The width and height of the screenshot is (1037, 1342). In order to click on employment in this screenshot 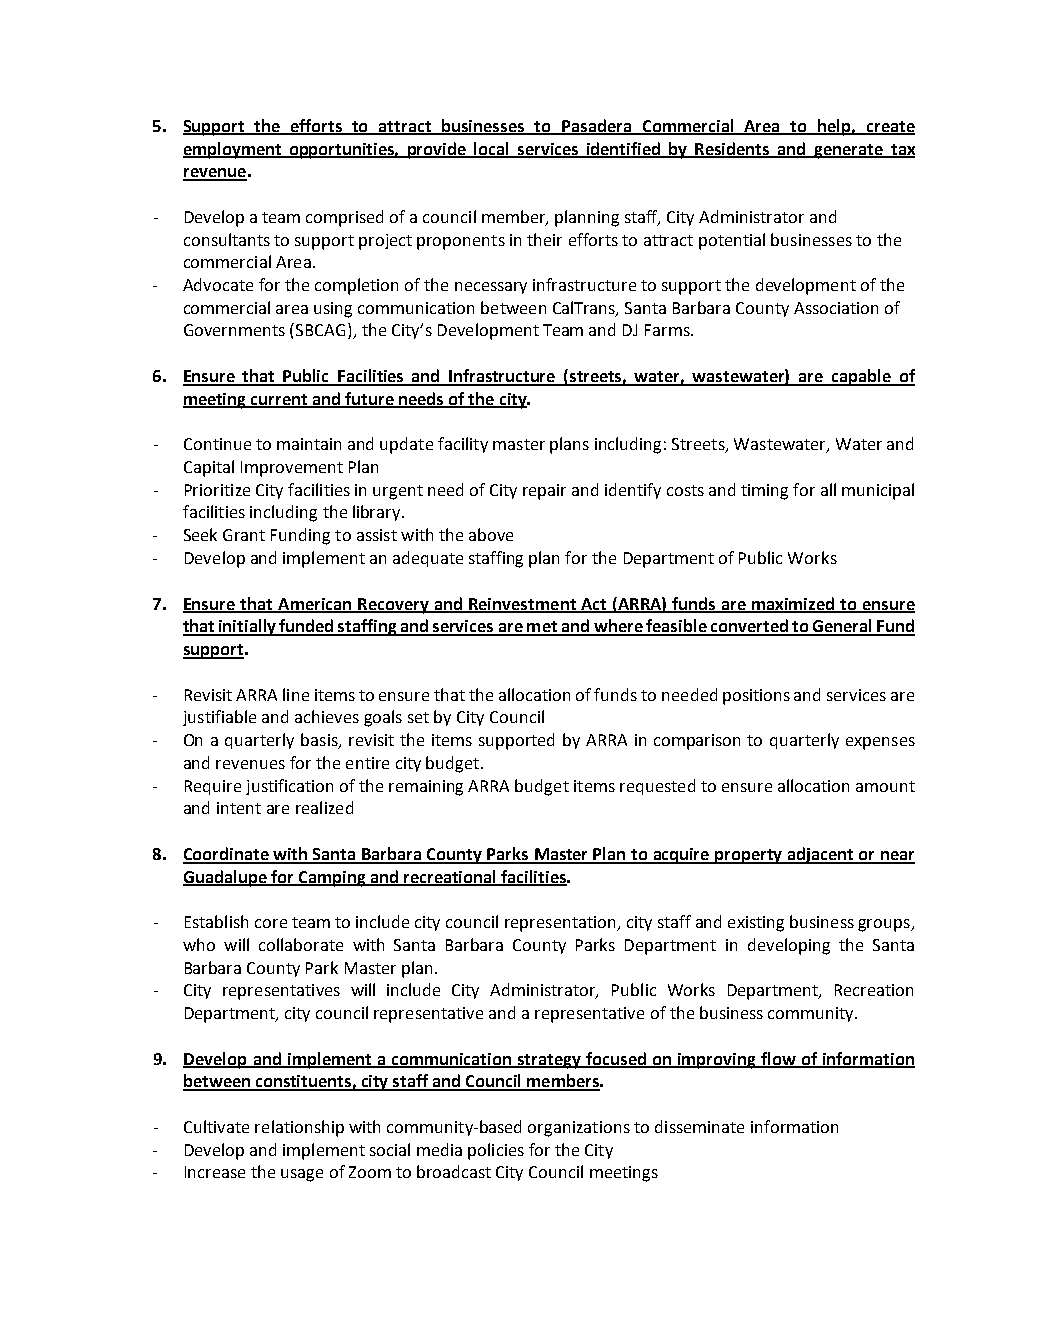, I will do `click(233, 150)`.
